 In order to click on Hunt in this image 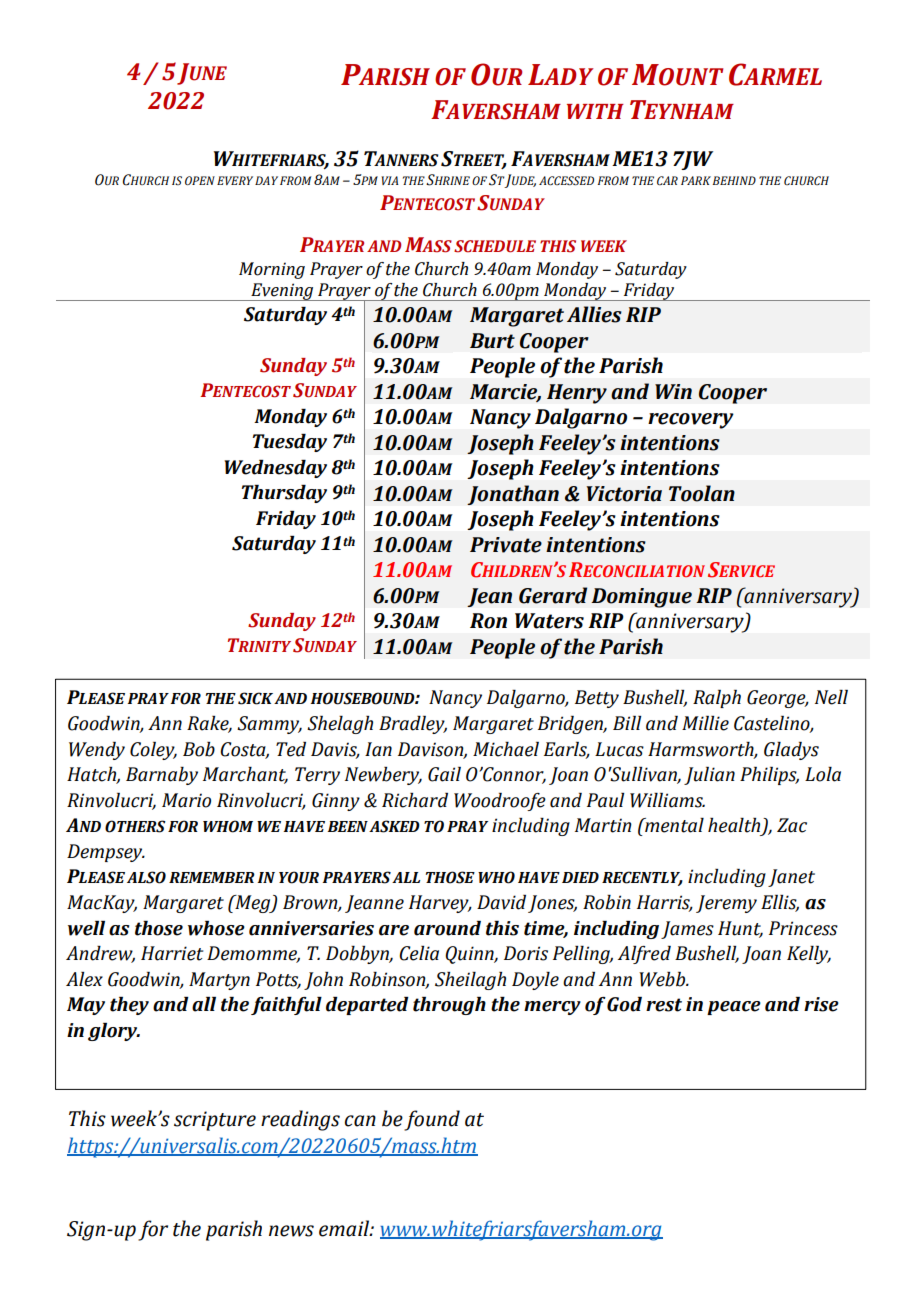, I will do `click(740, 929)`.
